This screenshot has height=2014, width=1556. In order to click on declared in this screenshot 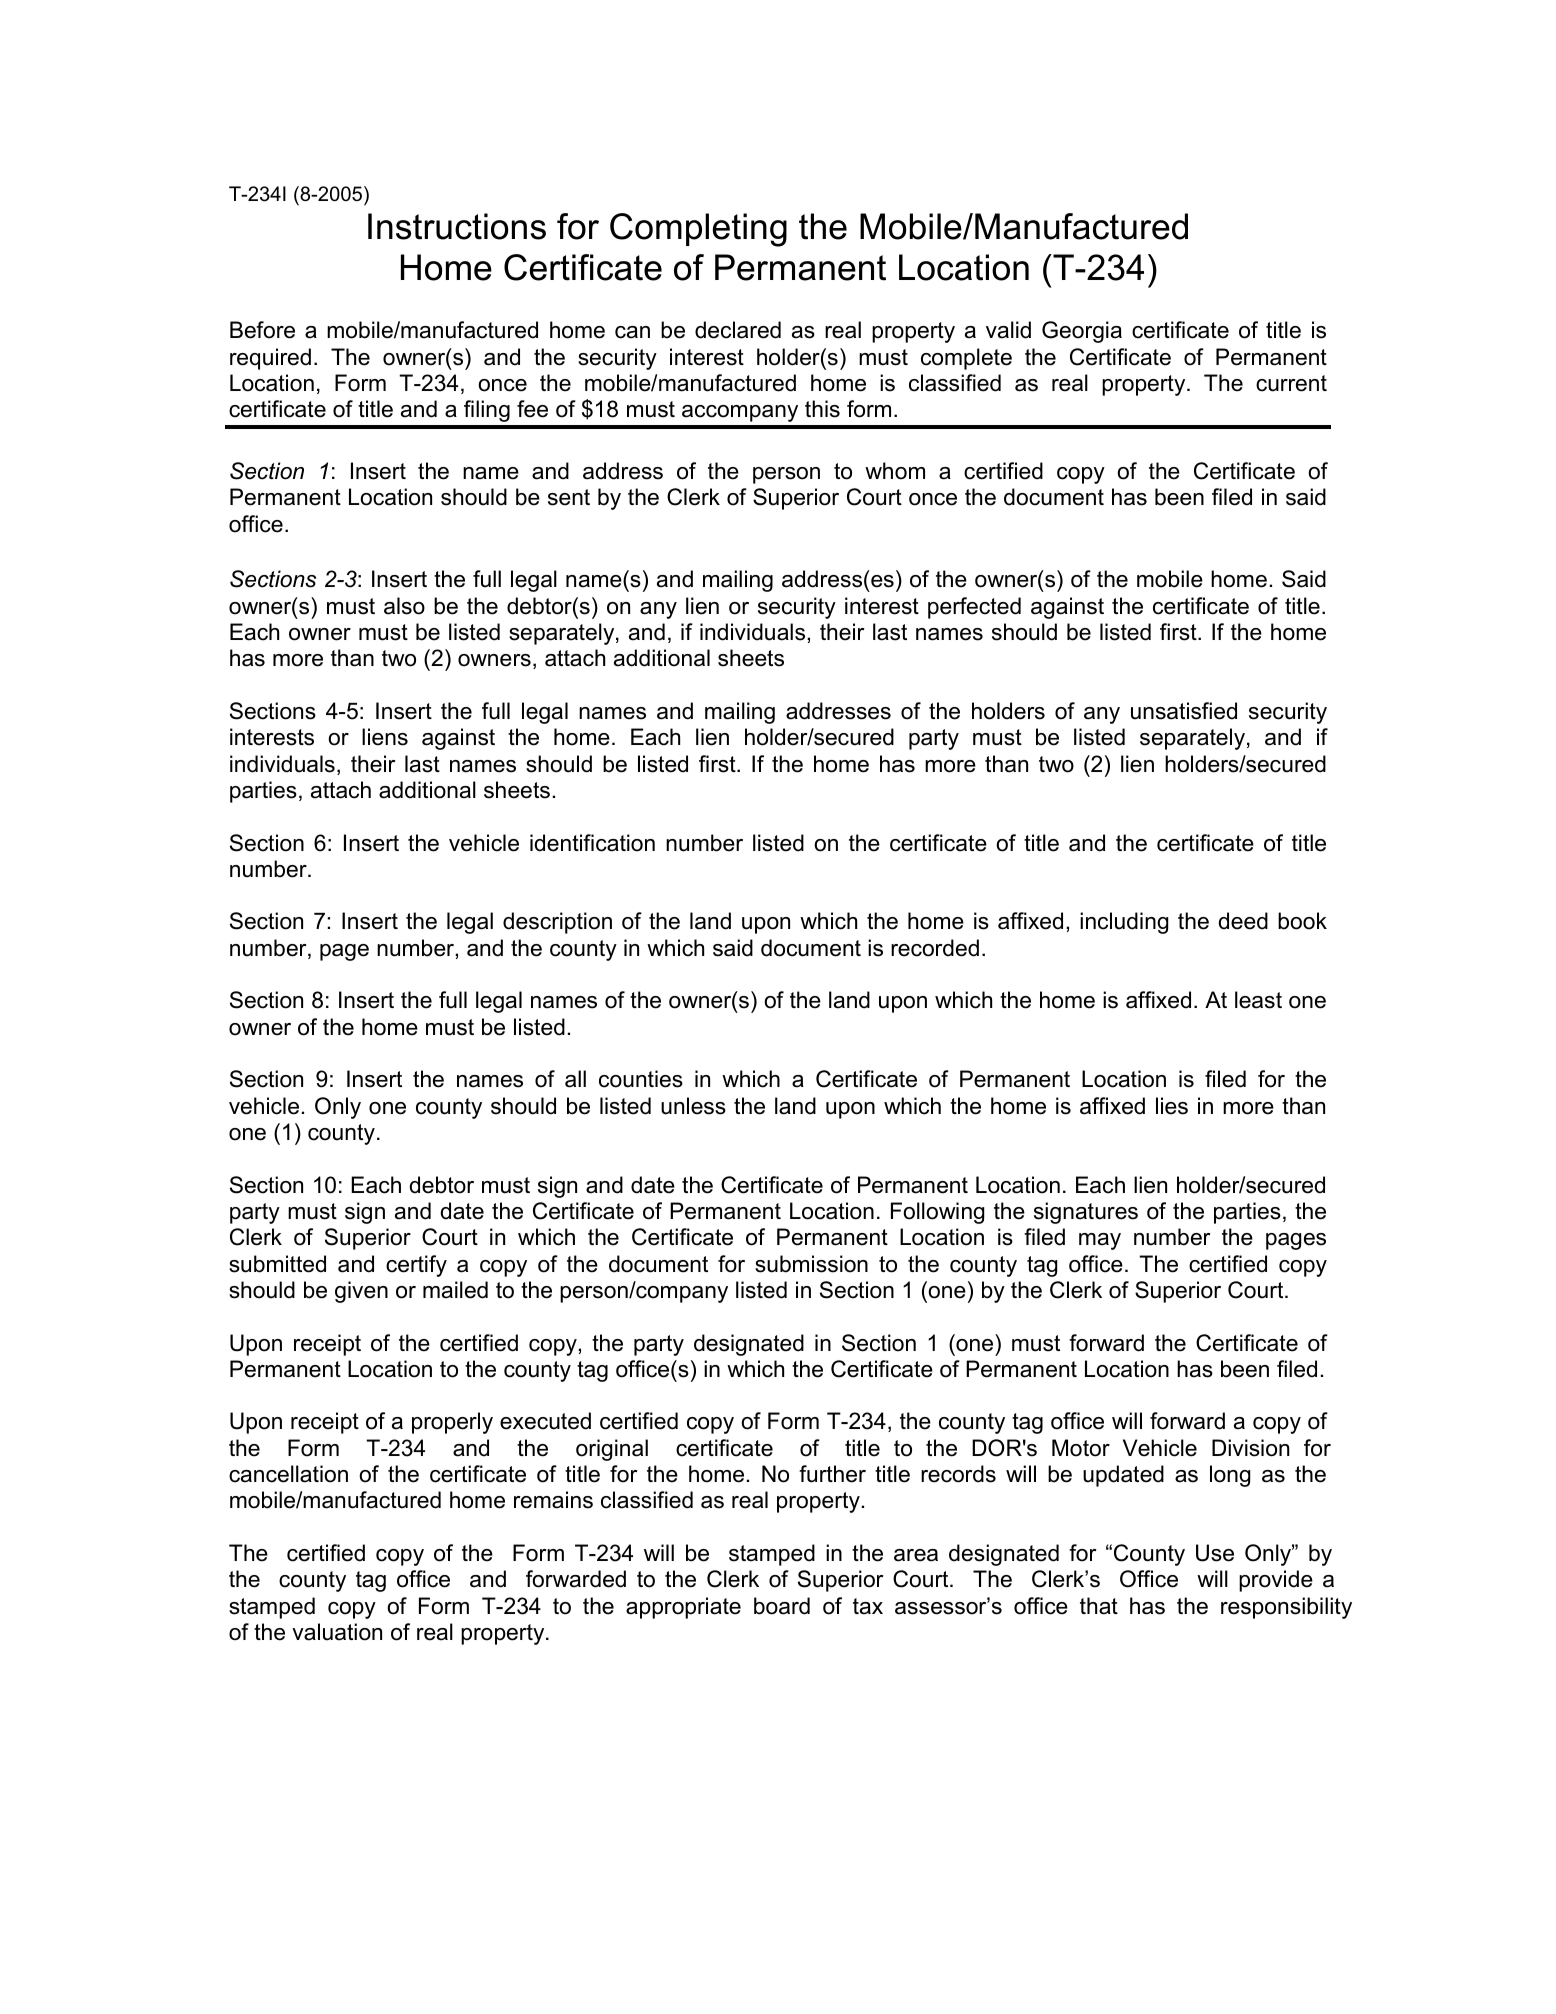, I will do `click(738, 330)`.
